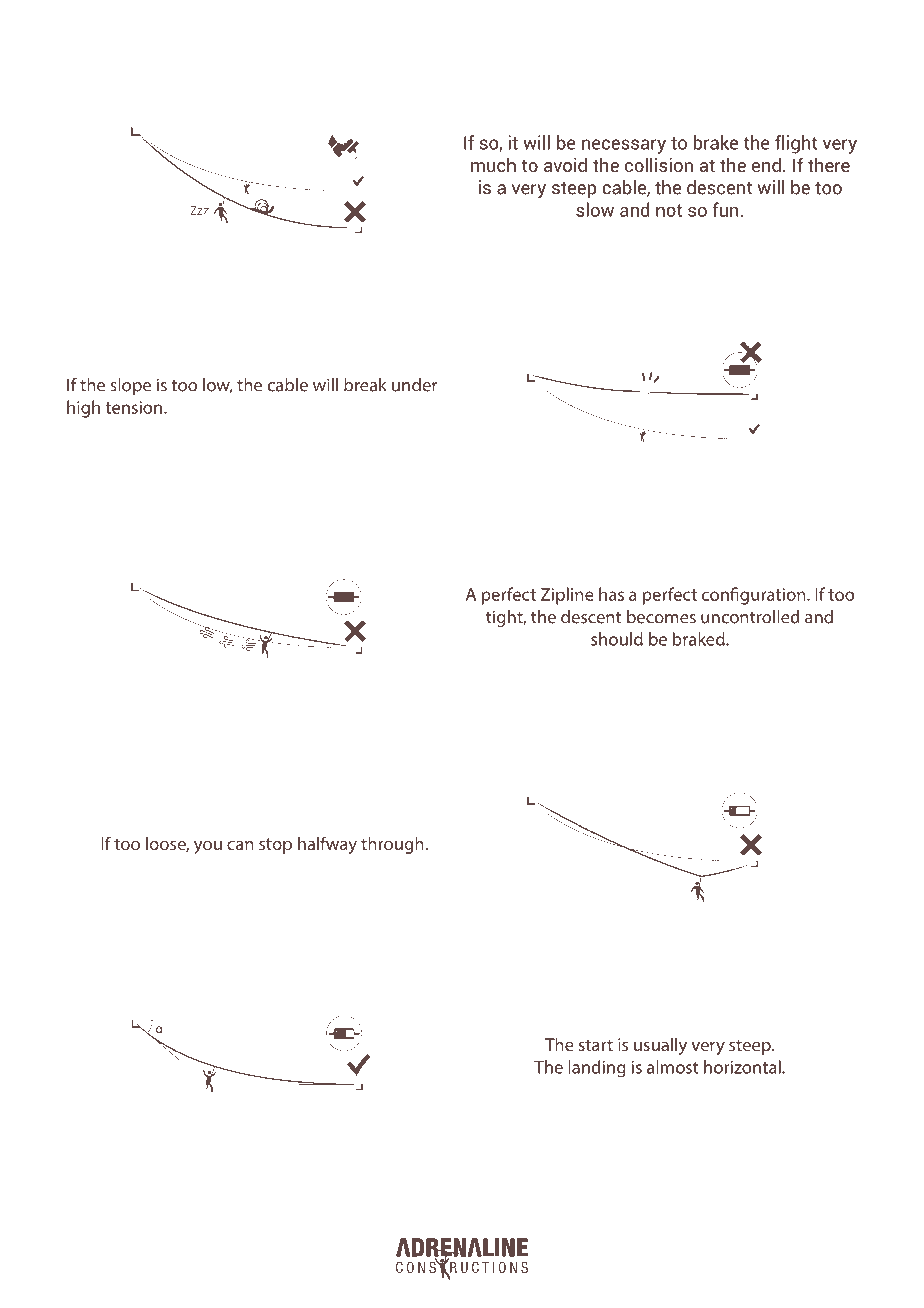 The height and width of the screenshot is (1308, 924). Describe the element at coordinates (493, 165) in the screenshot. I see `much` at that location.
